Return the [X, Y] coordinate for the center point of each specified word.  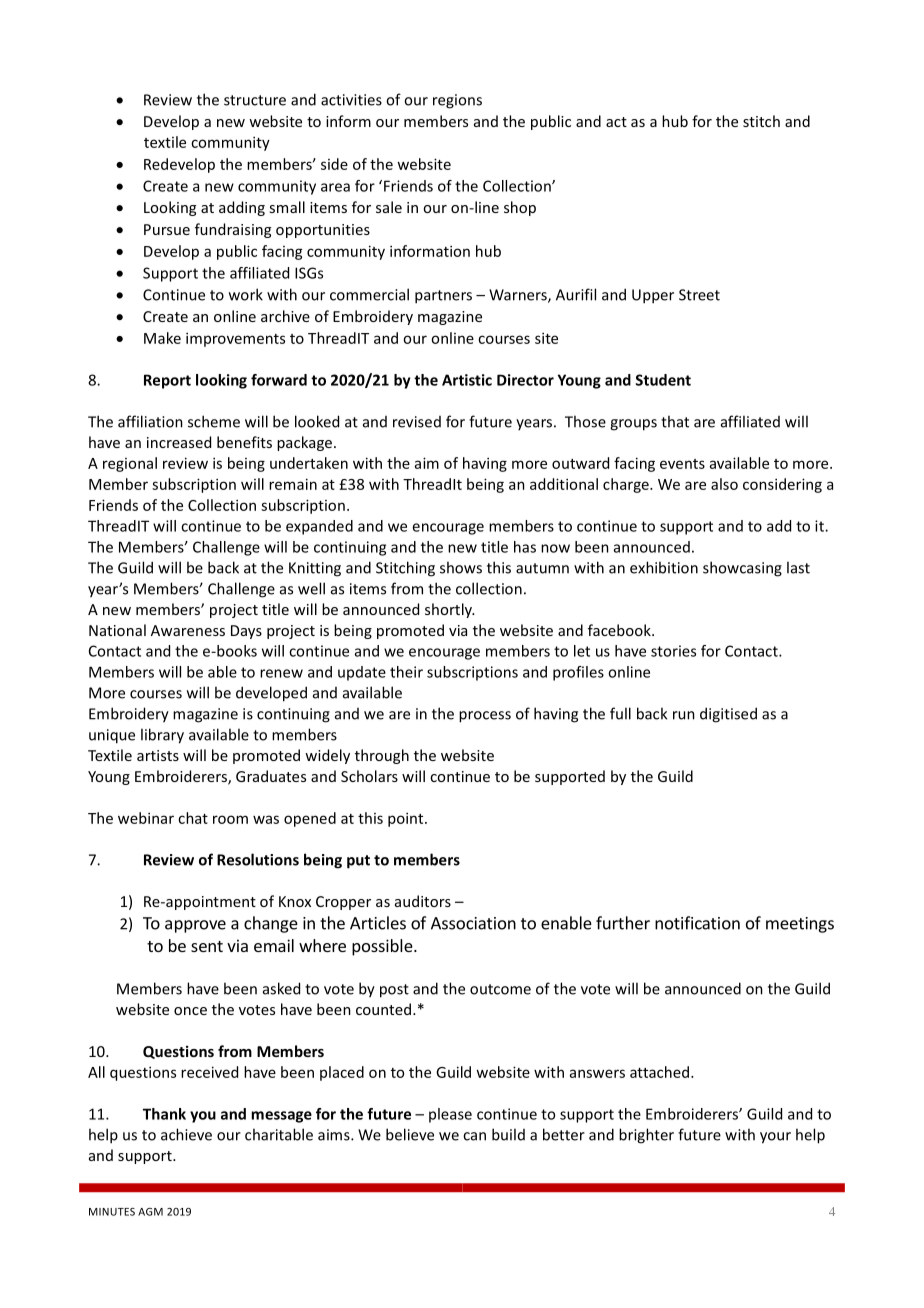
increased [179, 442]
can [474, 1136]
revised [417, 422]
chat [193, 818]
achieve [186, 1134]
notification [697, 923]
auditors [423, 901]
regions [457, 101]
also [724, 484]
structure [255, 100]
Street [699, 295]
